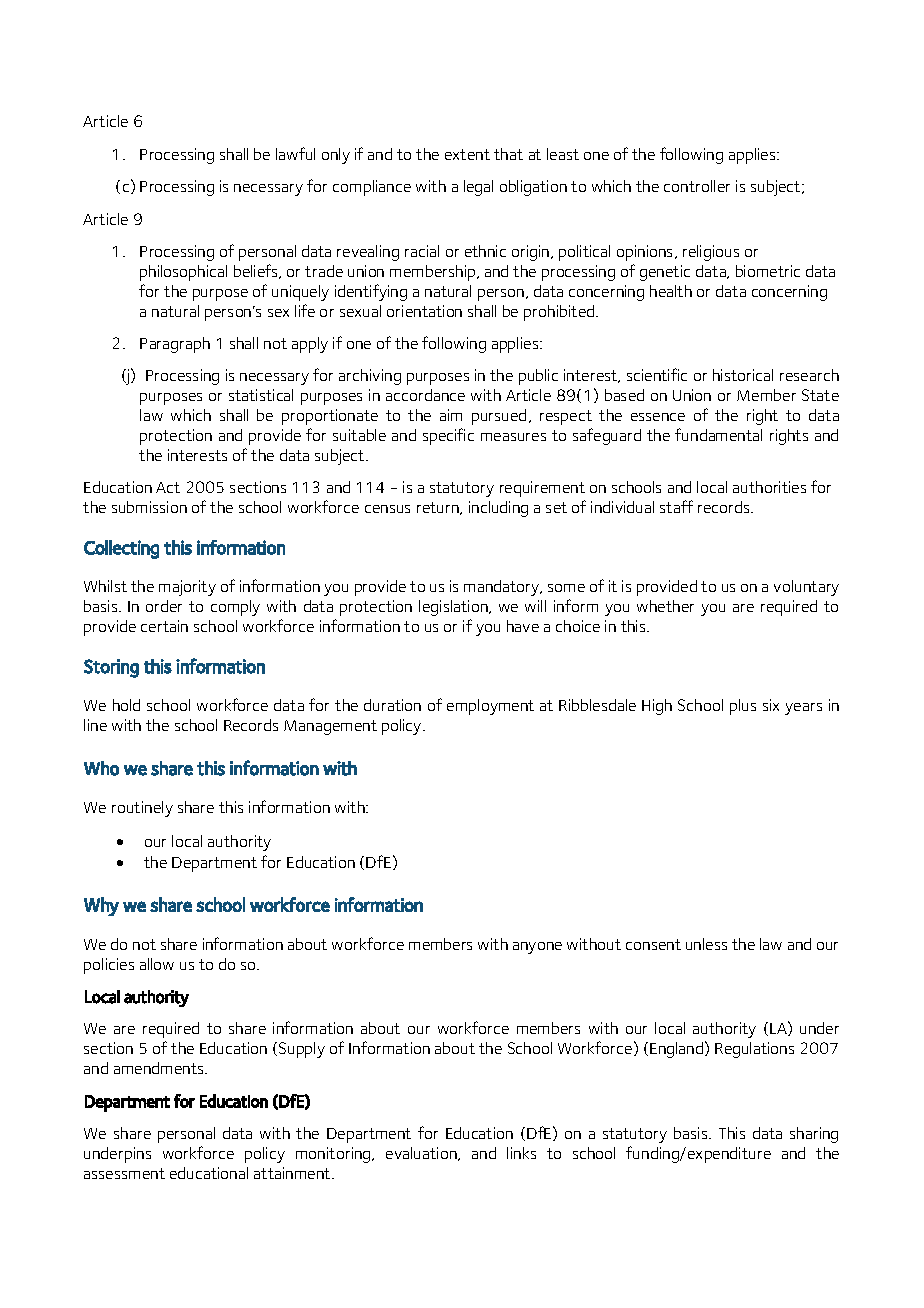 This page has height=1308, width=924. Describe the element at coordinates (814, 1135) in the page. I see `sharing` at that location.
